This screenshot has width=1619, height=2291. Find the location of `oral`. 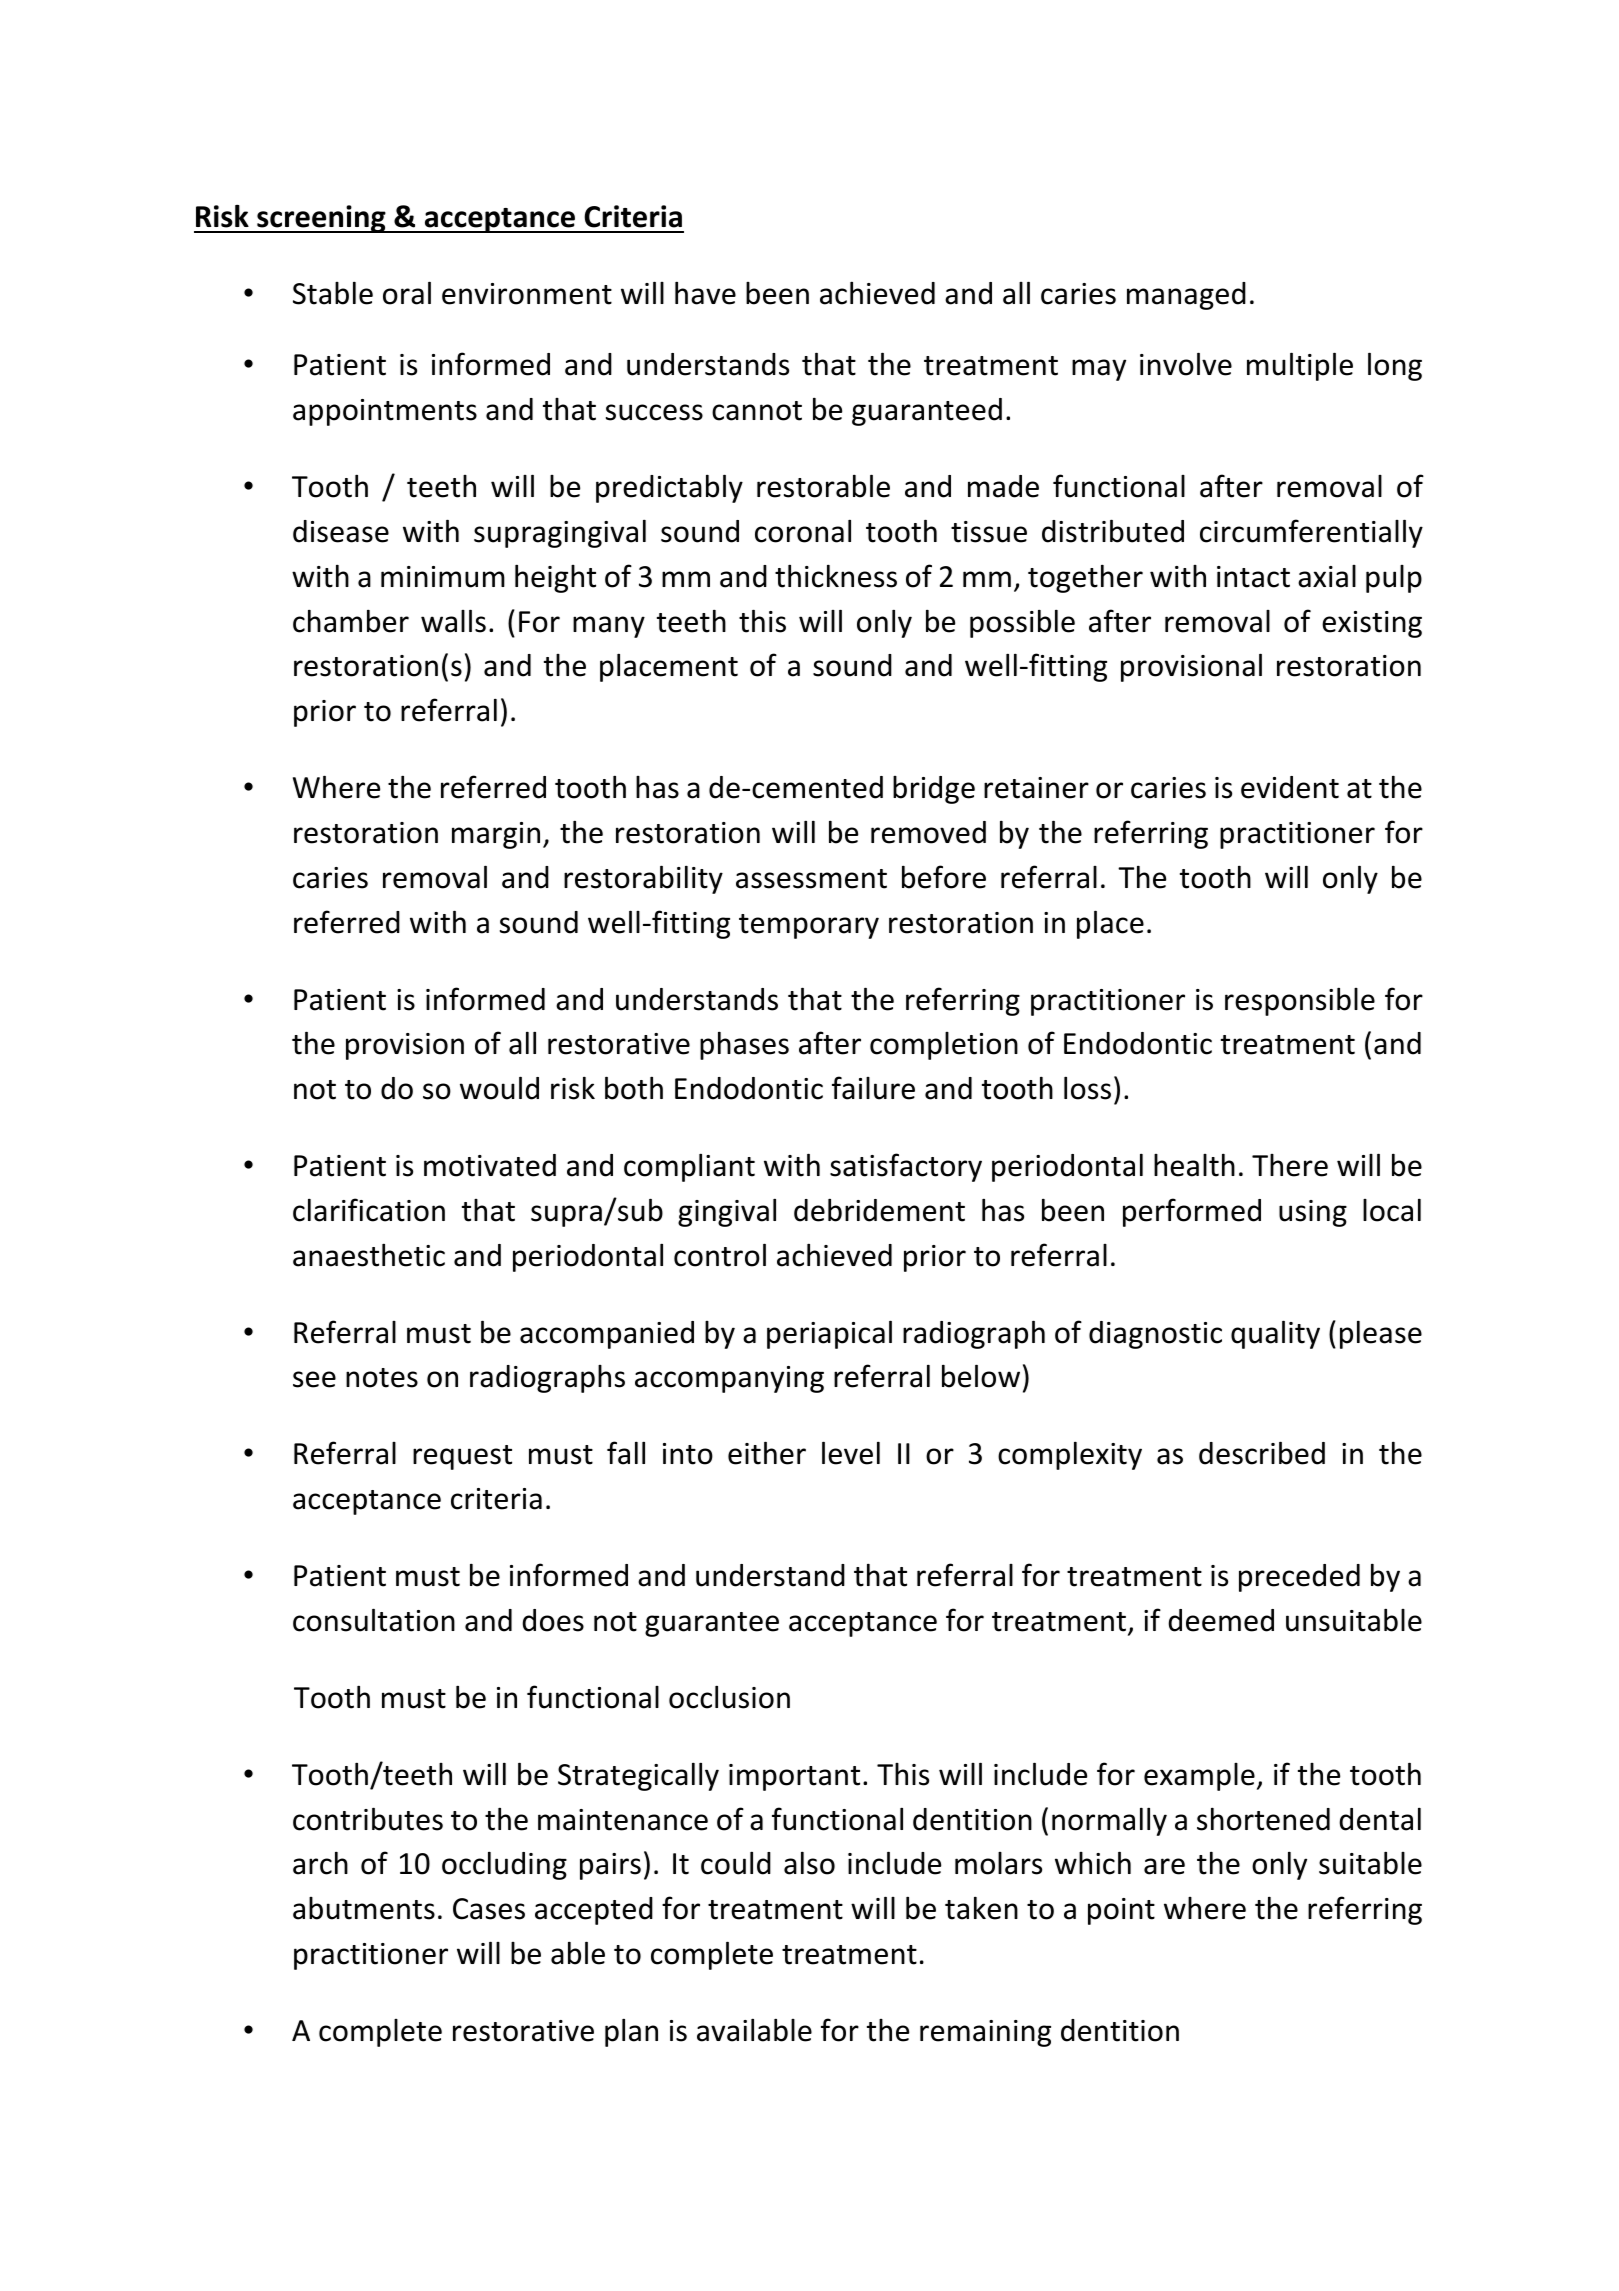

oral is located at coordinates (407, 293).
